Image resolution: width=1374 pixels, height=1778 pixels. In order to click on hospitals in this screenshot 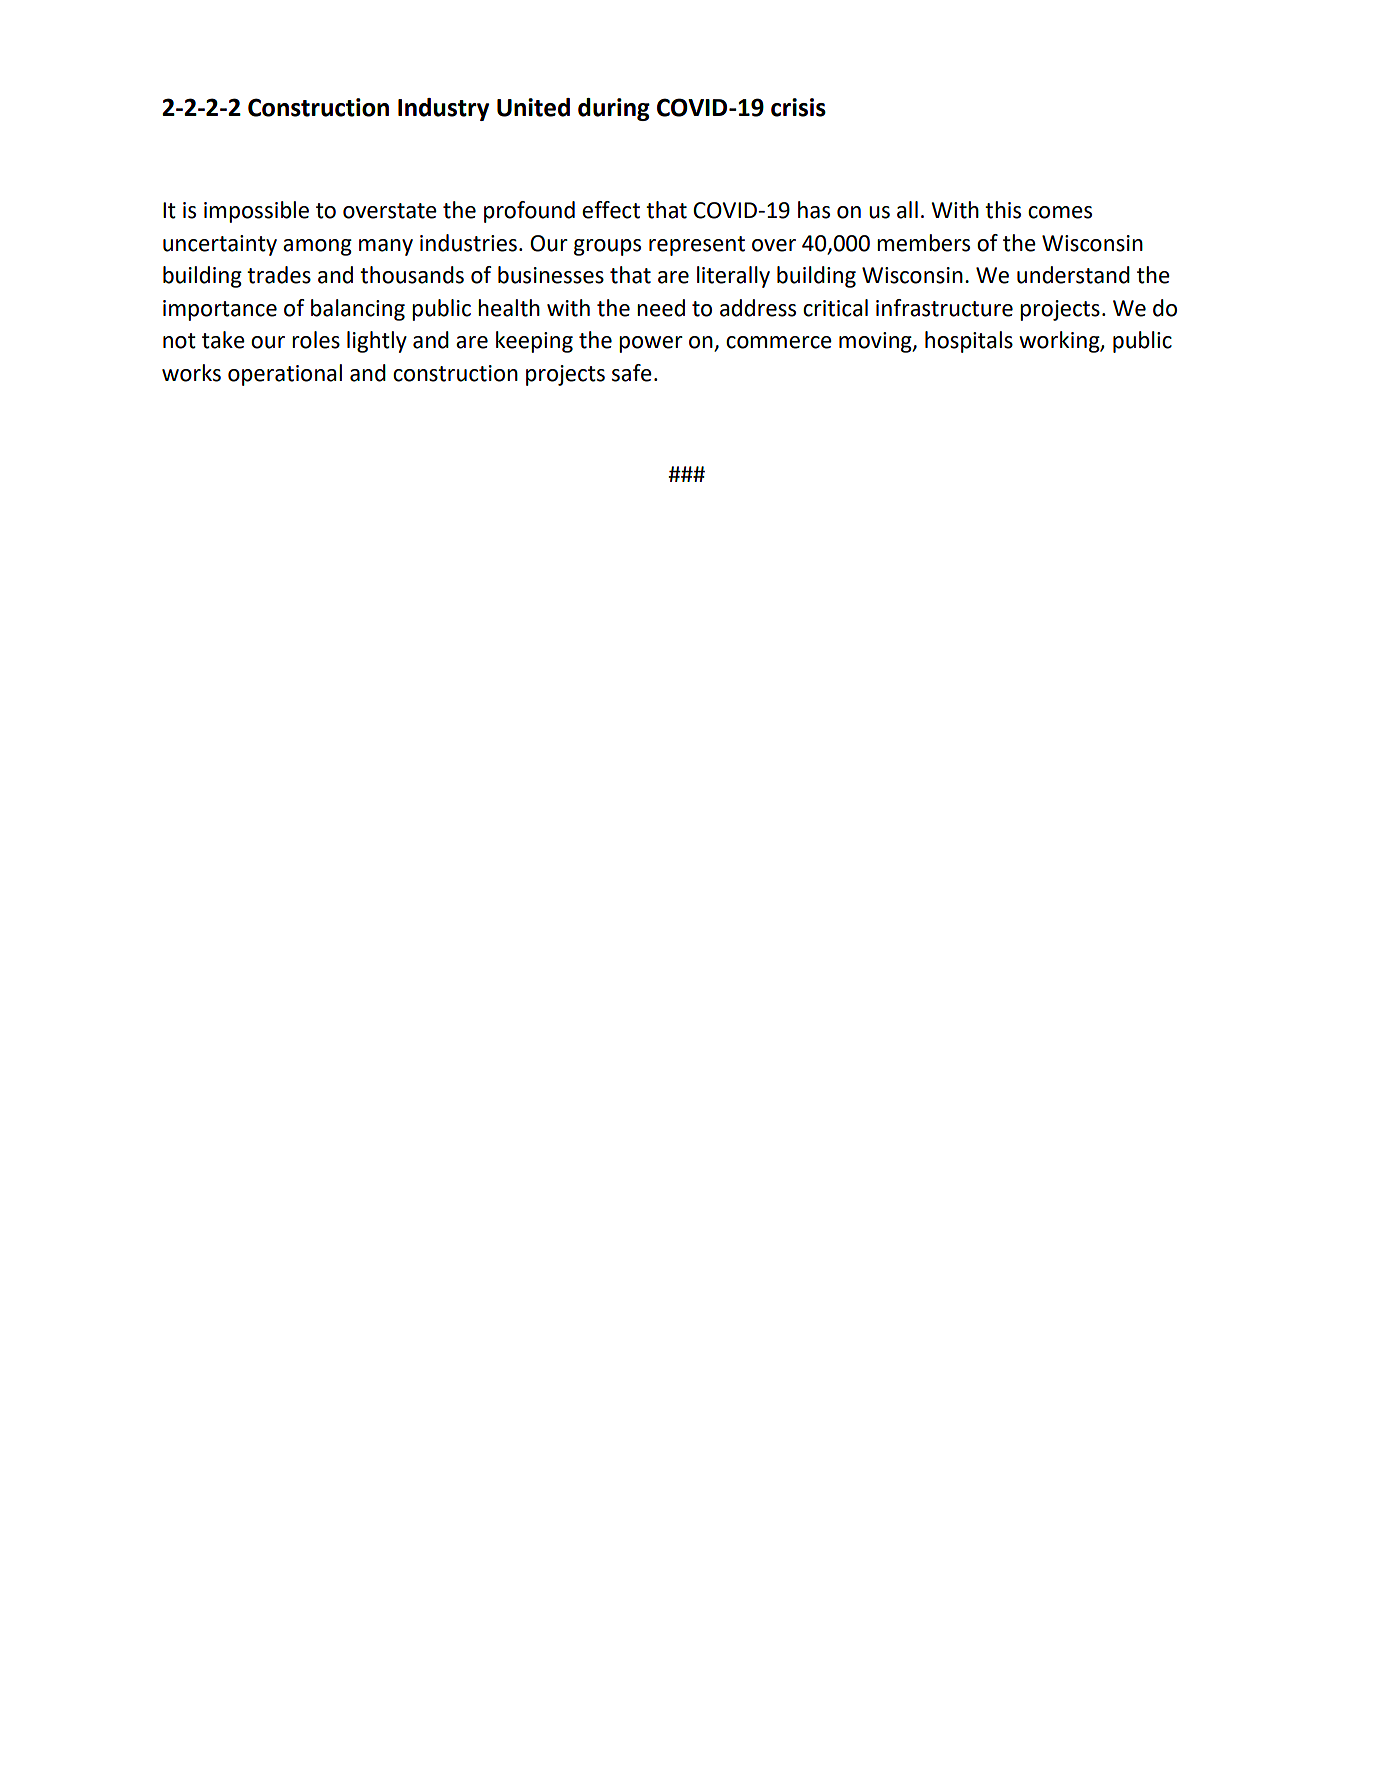, I will do `click(969, 342)`.
